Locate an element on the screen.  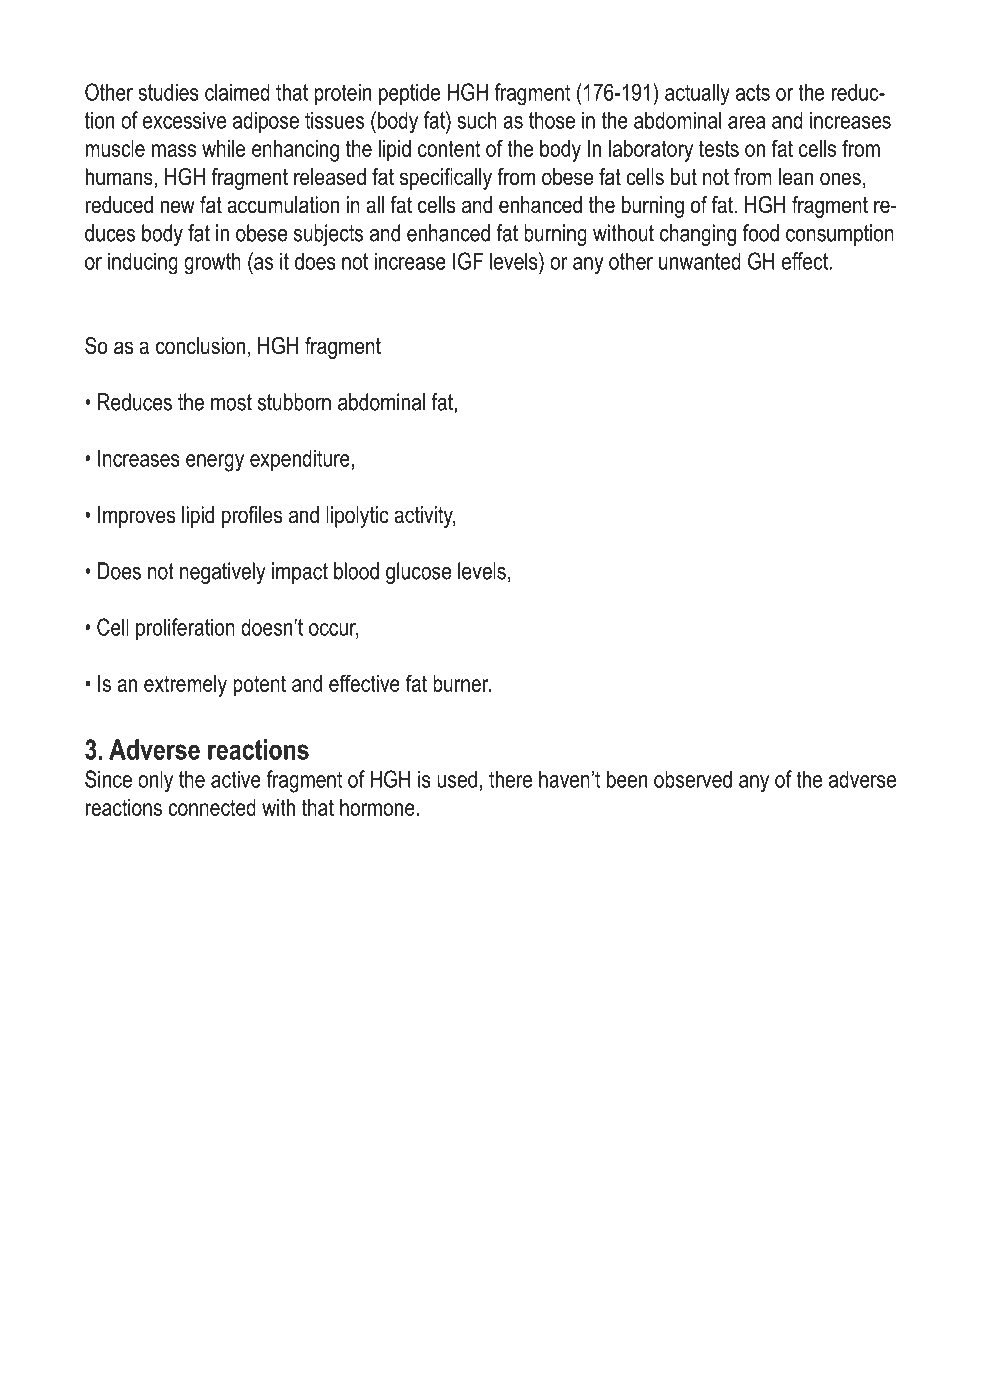
expenditure is located at coordinates (300, 460).
